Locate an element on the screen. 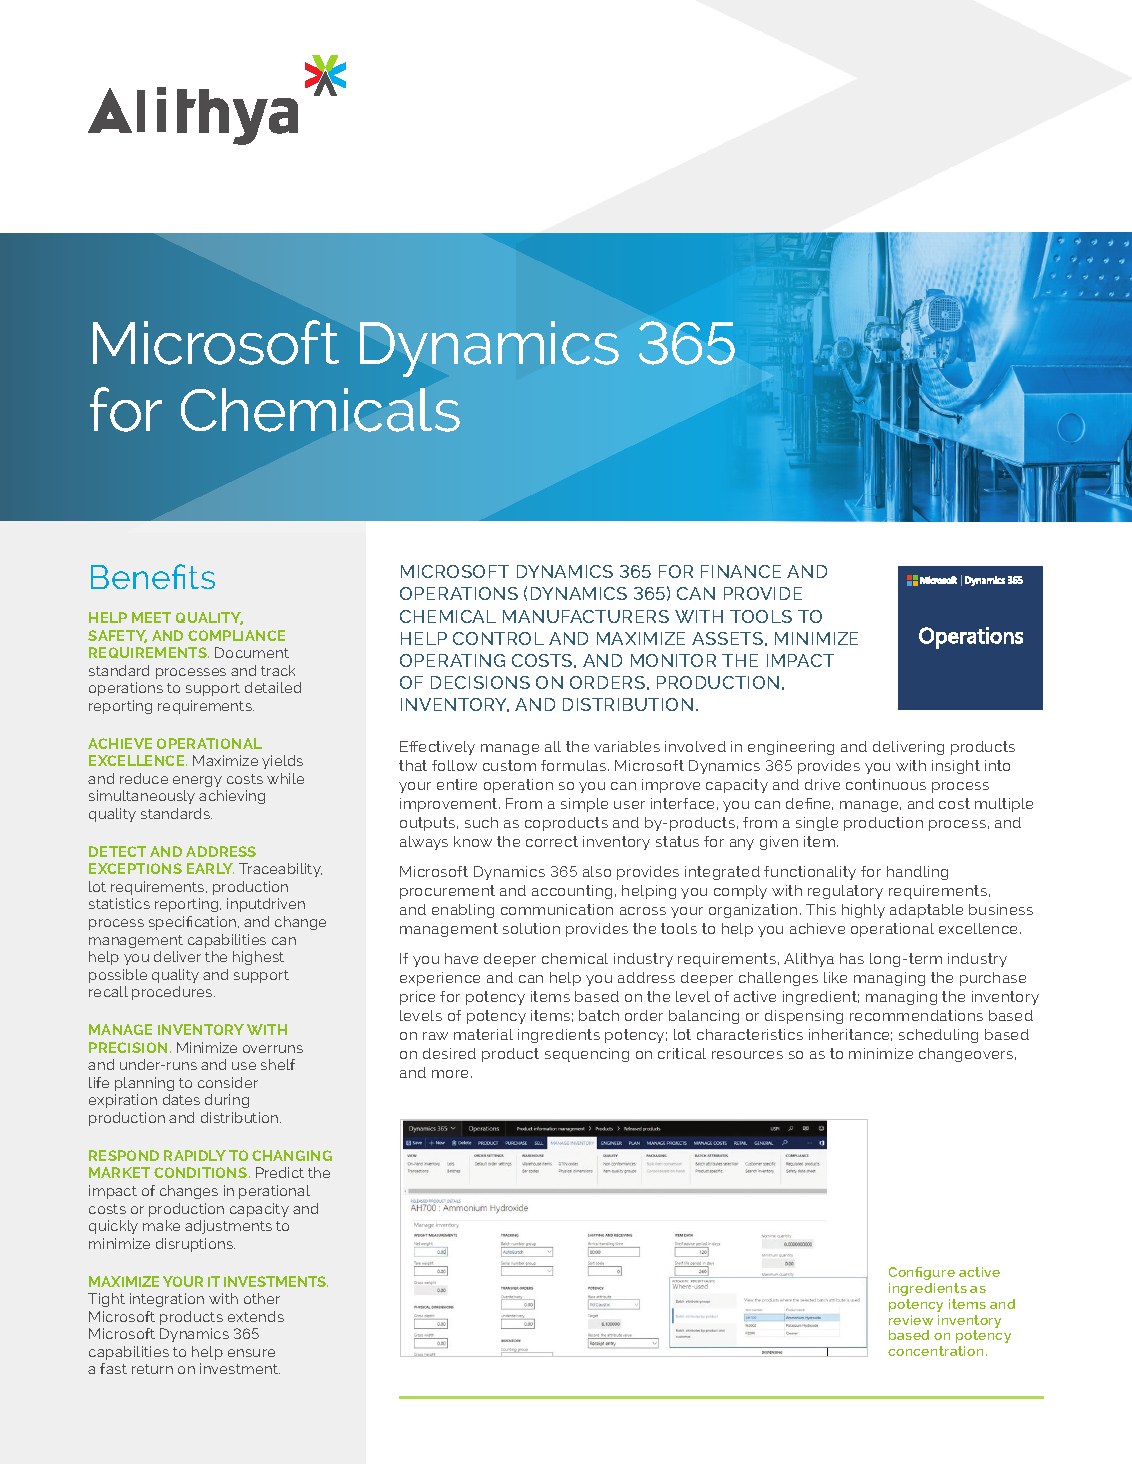 The height and width of the screenshot is (1464, 1132). sequencing is located at coordinates (587, 1055).
